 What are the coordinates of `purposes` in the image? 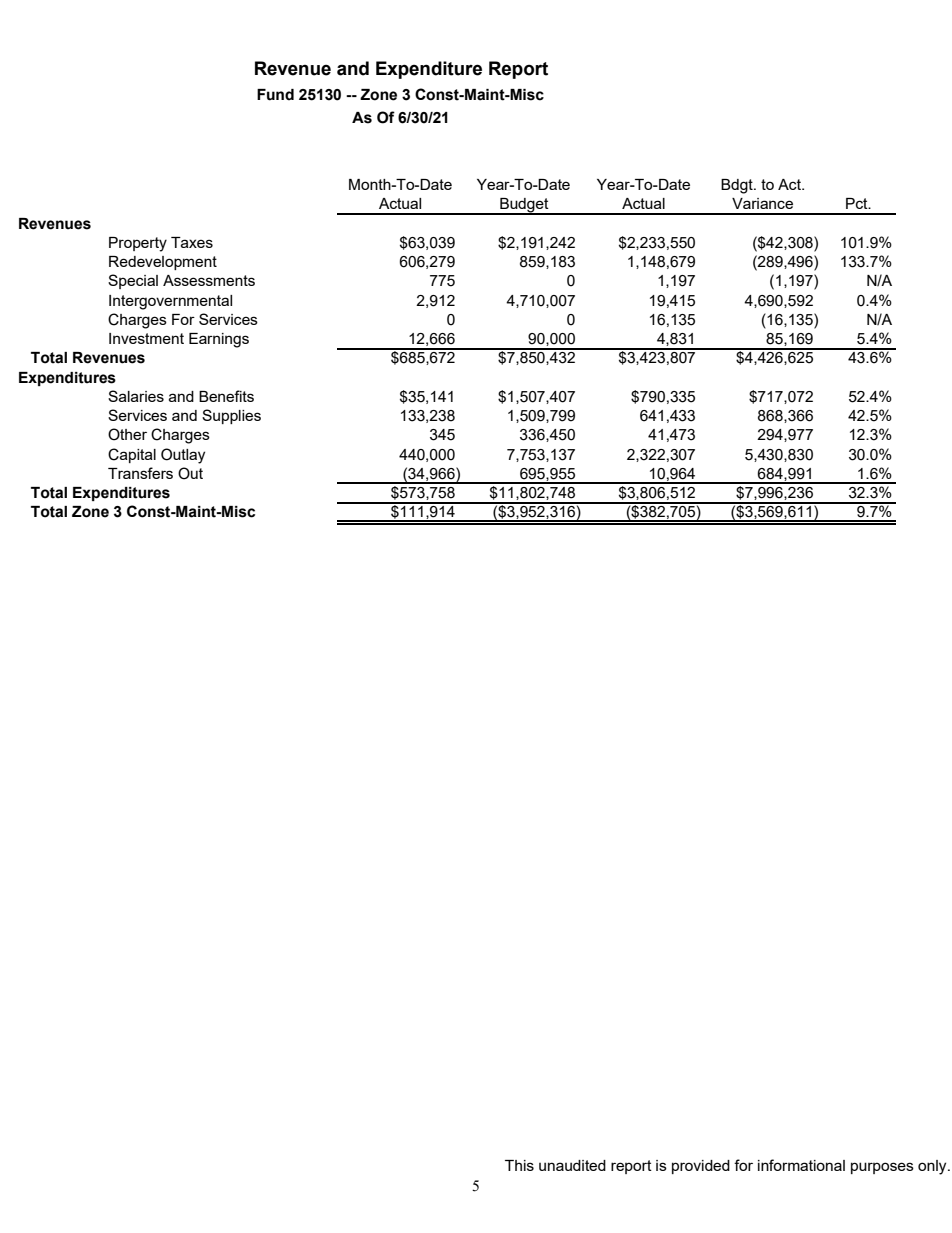 It's located at (882, 1168).
